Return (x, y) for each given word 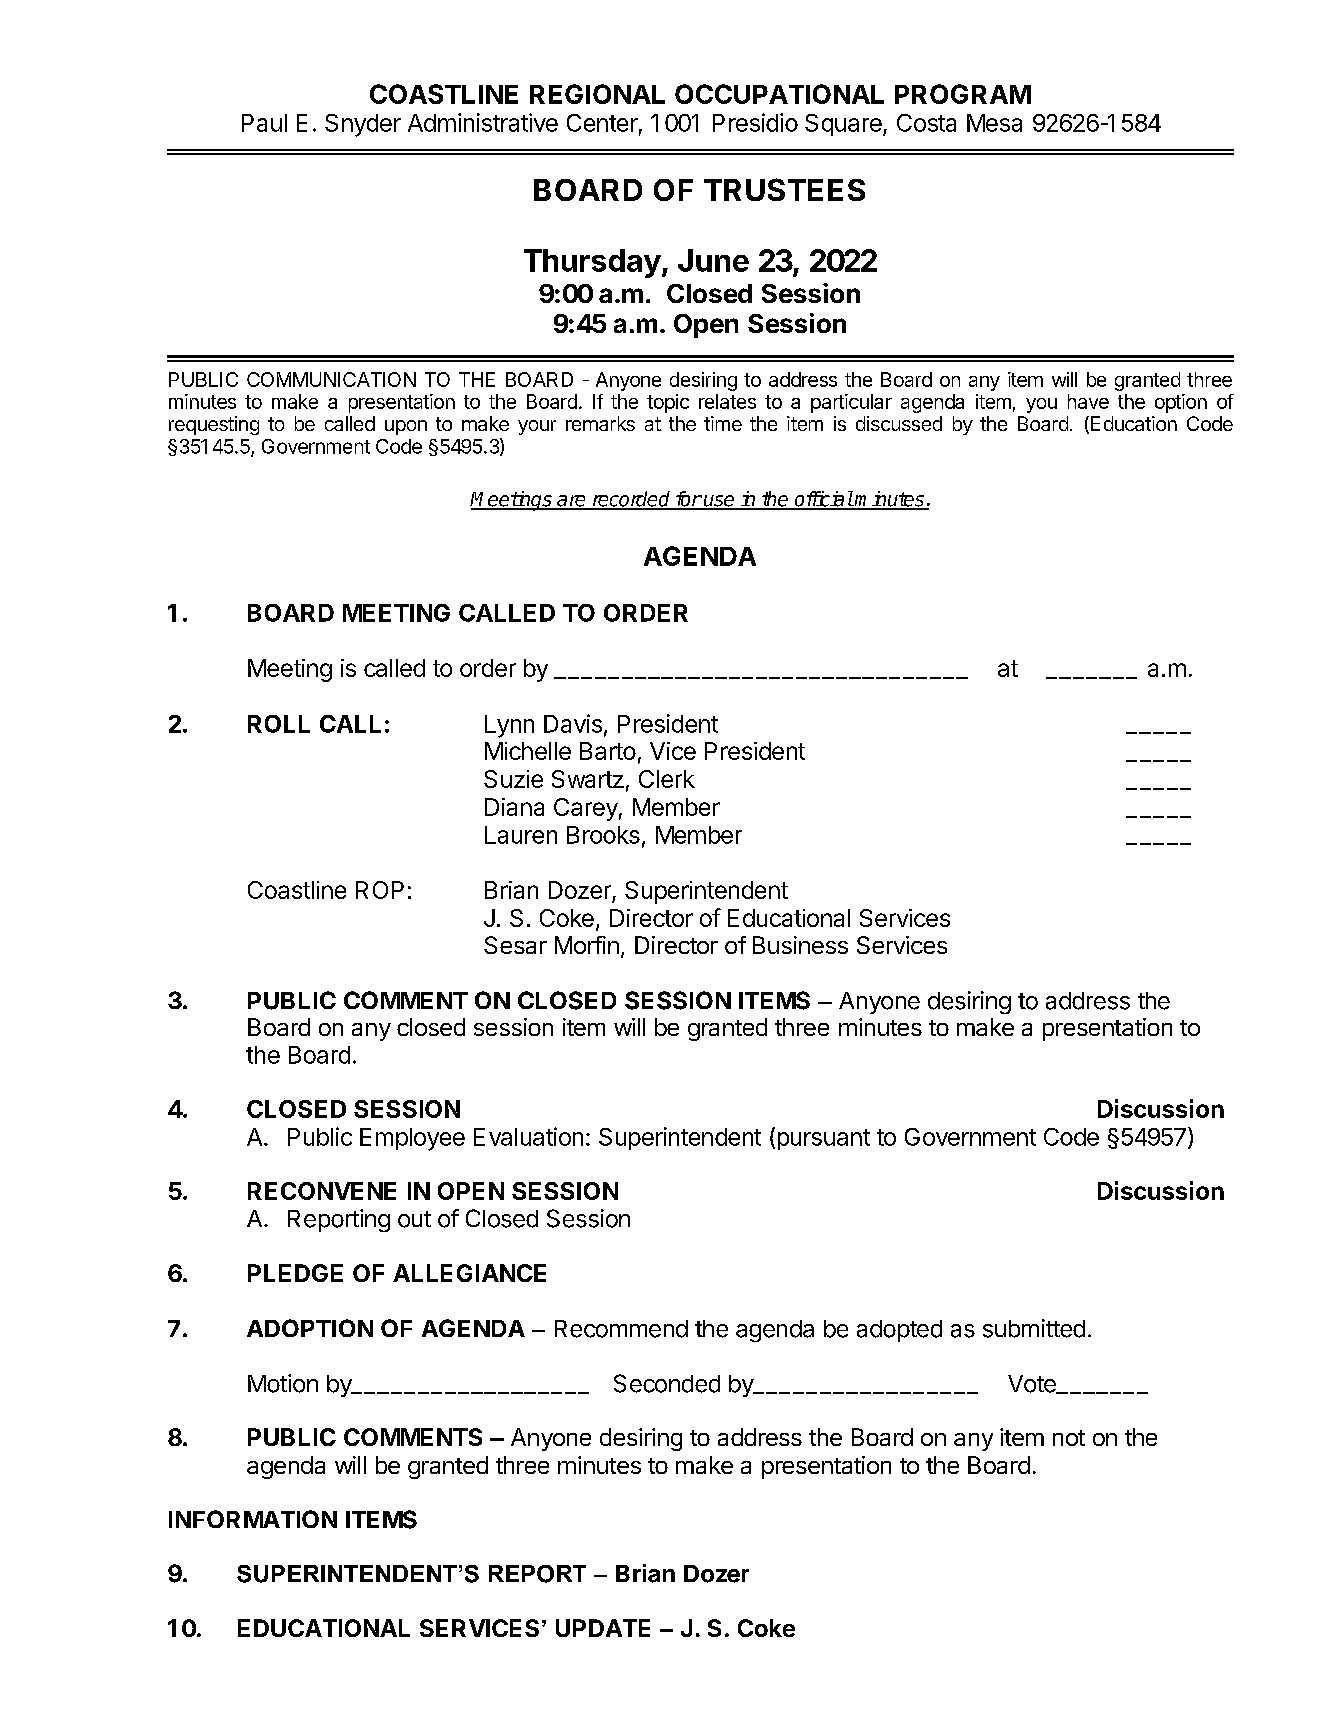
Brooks (603, 835)
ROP (380, 890)
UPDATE (603, 1628)
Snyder (363, 125)
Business (800, 945)
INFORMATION (253, 1519)
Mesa (994, 123)
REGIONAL (597, 94)
